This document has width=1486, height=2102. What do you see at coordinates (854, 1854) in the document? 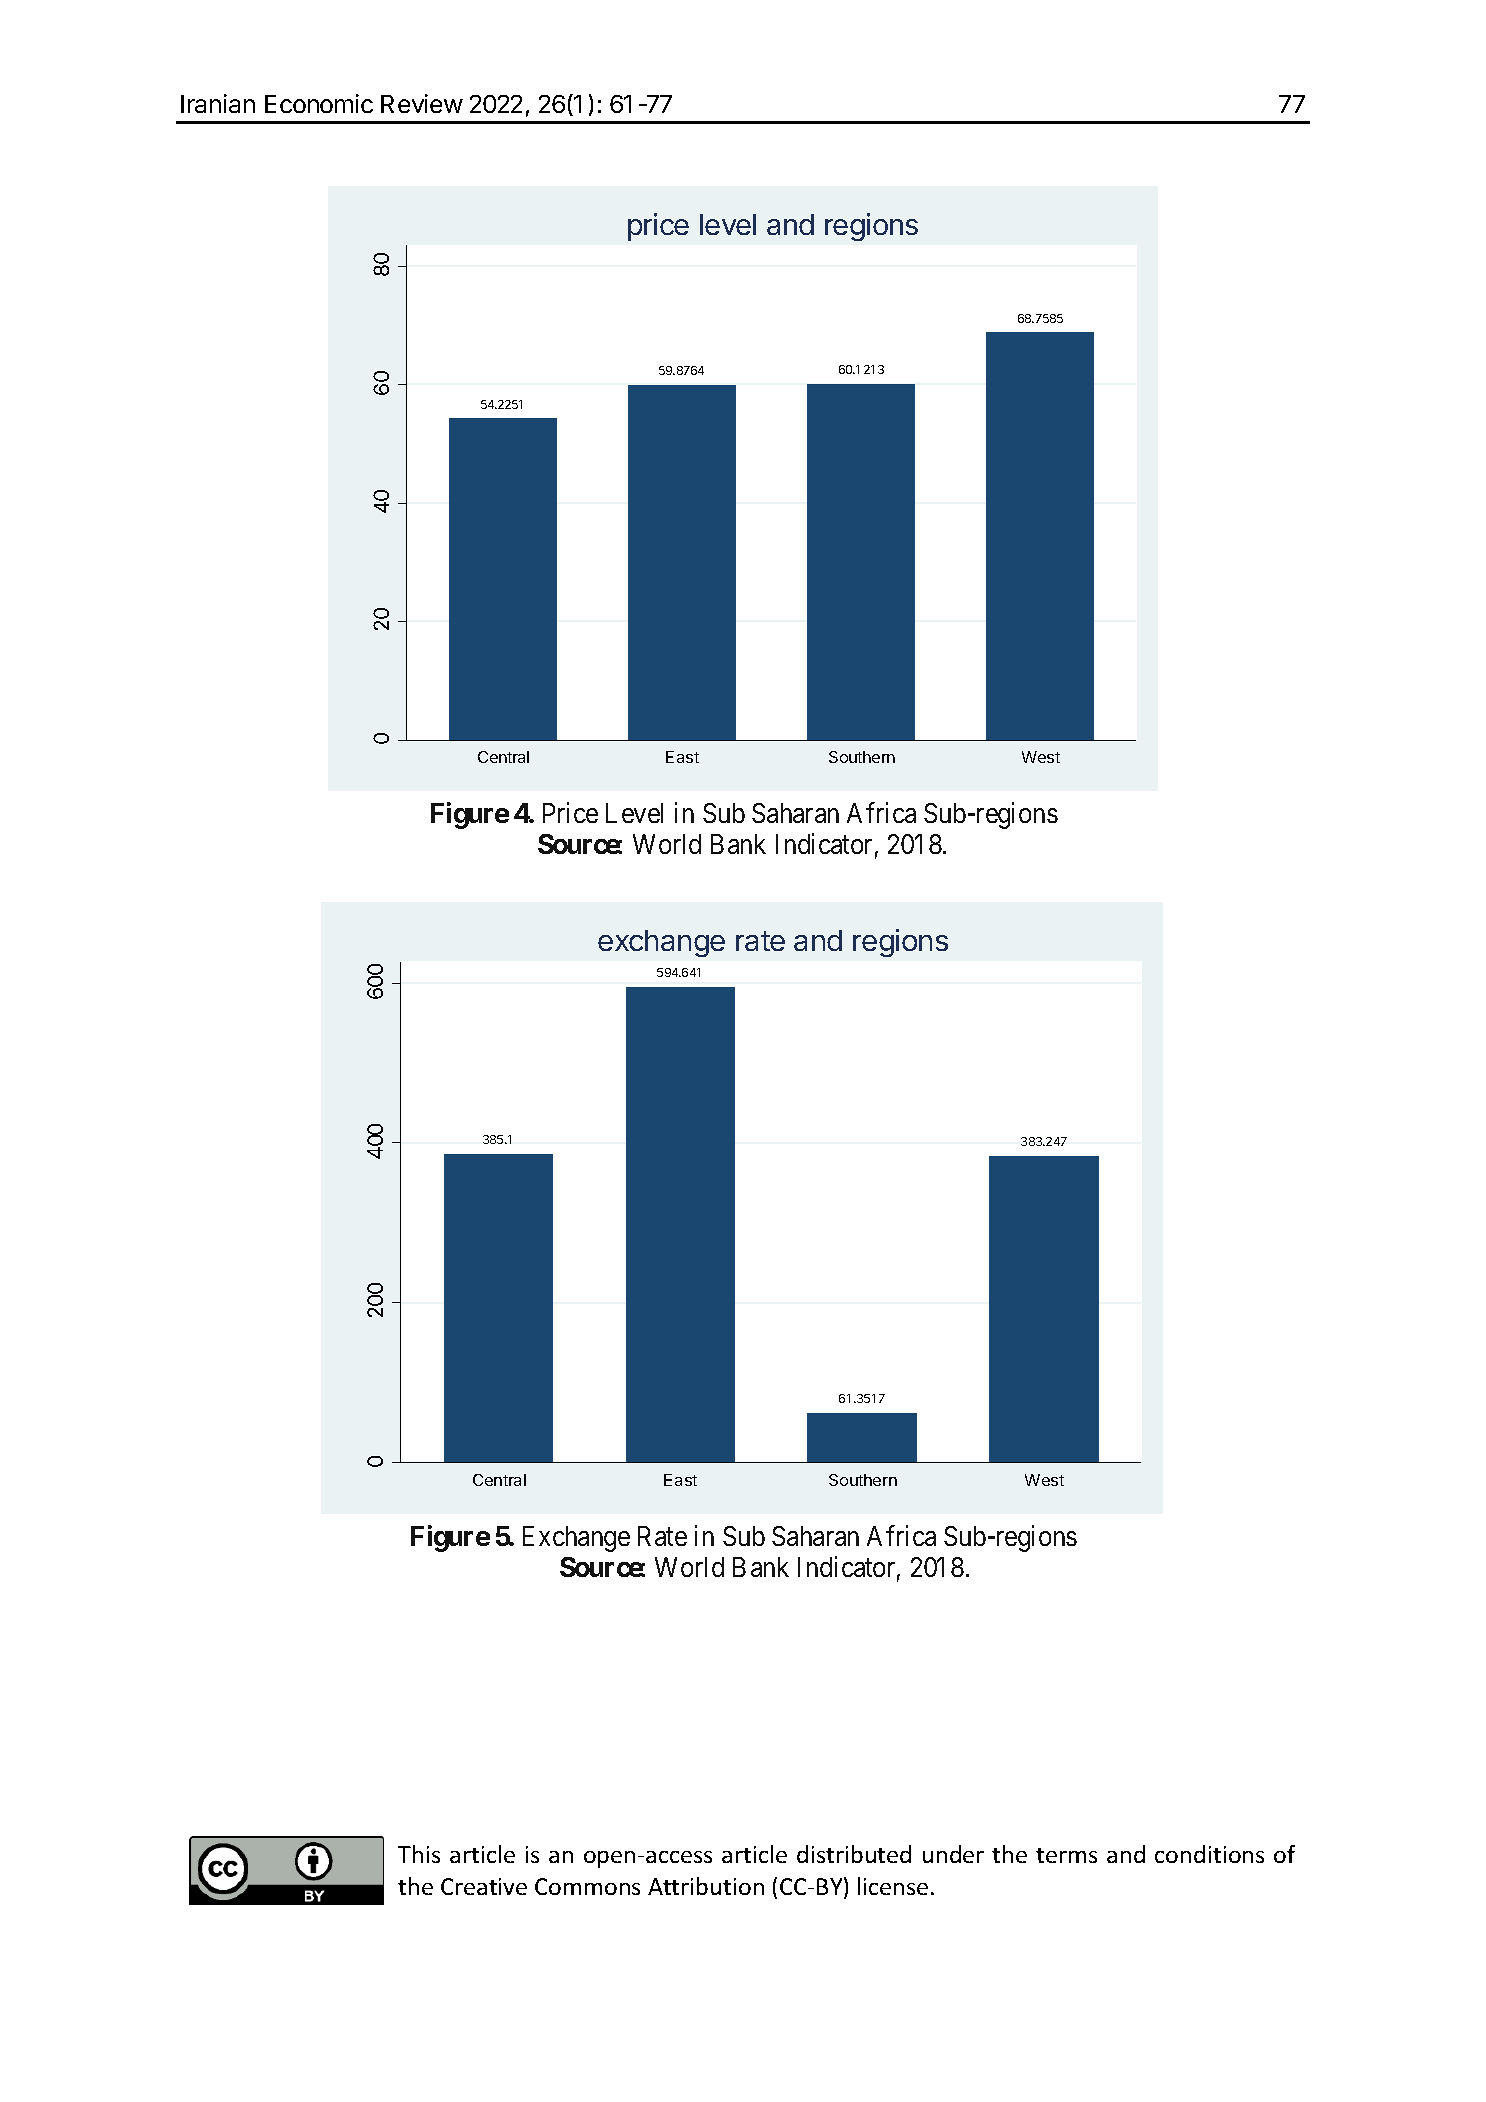
I see `distributed` at bounding box center [854, 1854].
